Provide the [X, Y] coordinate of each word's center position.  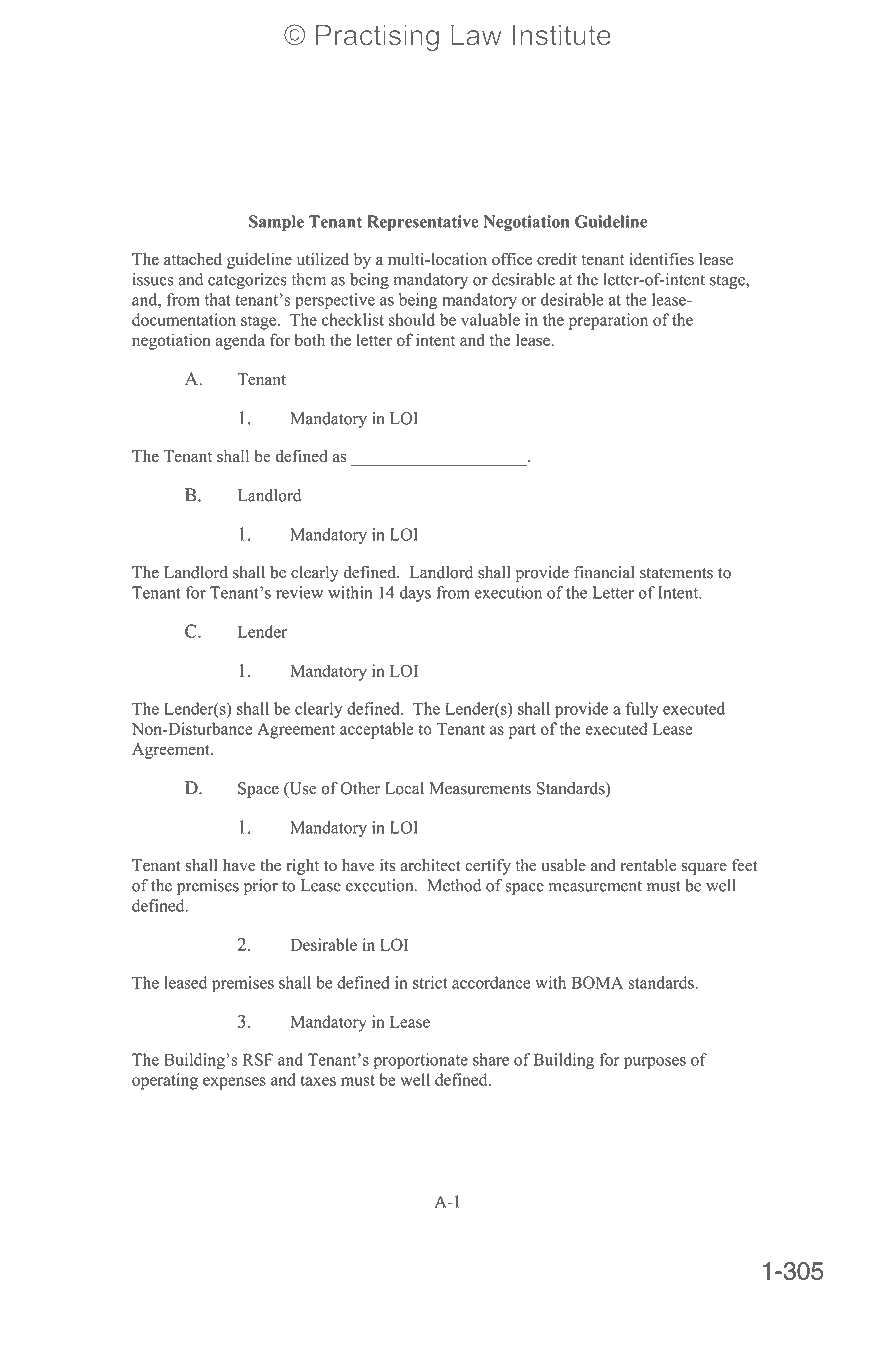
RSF [258, 1059]
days [415, 594]
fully [642, 710]
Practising [377, 37]
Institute [562, 35]
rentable [648, 865]
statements [676, 573]
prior [261, 887]
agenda [240, 341]
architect [430, 865]
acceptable [377, 730]
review [299, 592]
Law [476, 35]
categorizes [247, 281]
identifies [661, 259]
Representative [423, 223]
